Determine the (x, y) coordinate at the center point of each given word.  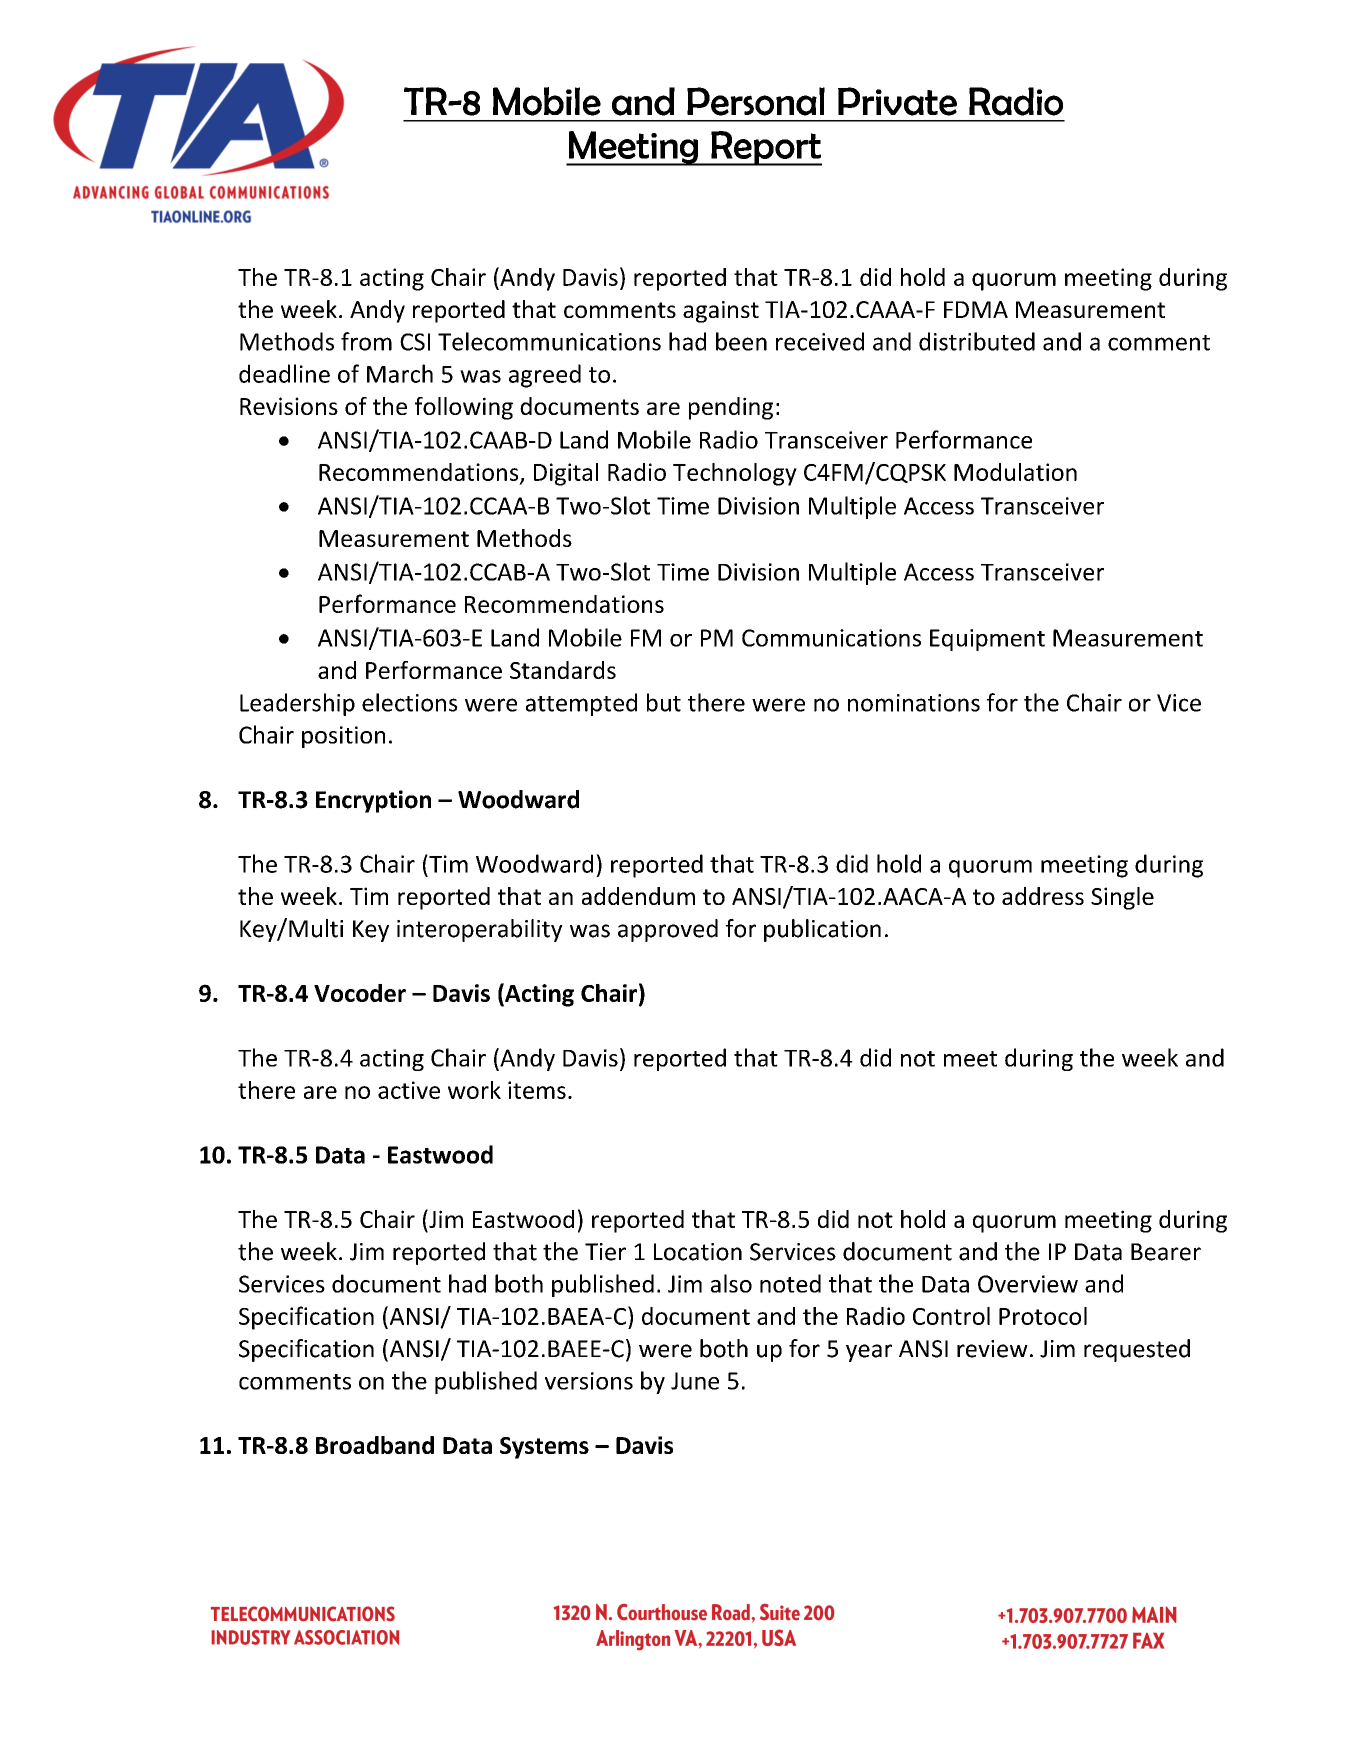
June (695, 1381)
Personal (756, 101)
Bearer (1166, 1252)
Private (897, 101)
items (537, 1090)
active (409, 1090)
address (1043, 896)
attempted (581, 704)
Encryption (373, 801)
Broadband (375, 1445)
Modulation (1015, 472)
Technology (735, 474)
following (464, 408)
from (366, 341)
